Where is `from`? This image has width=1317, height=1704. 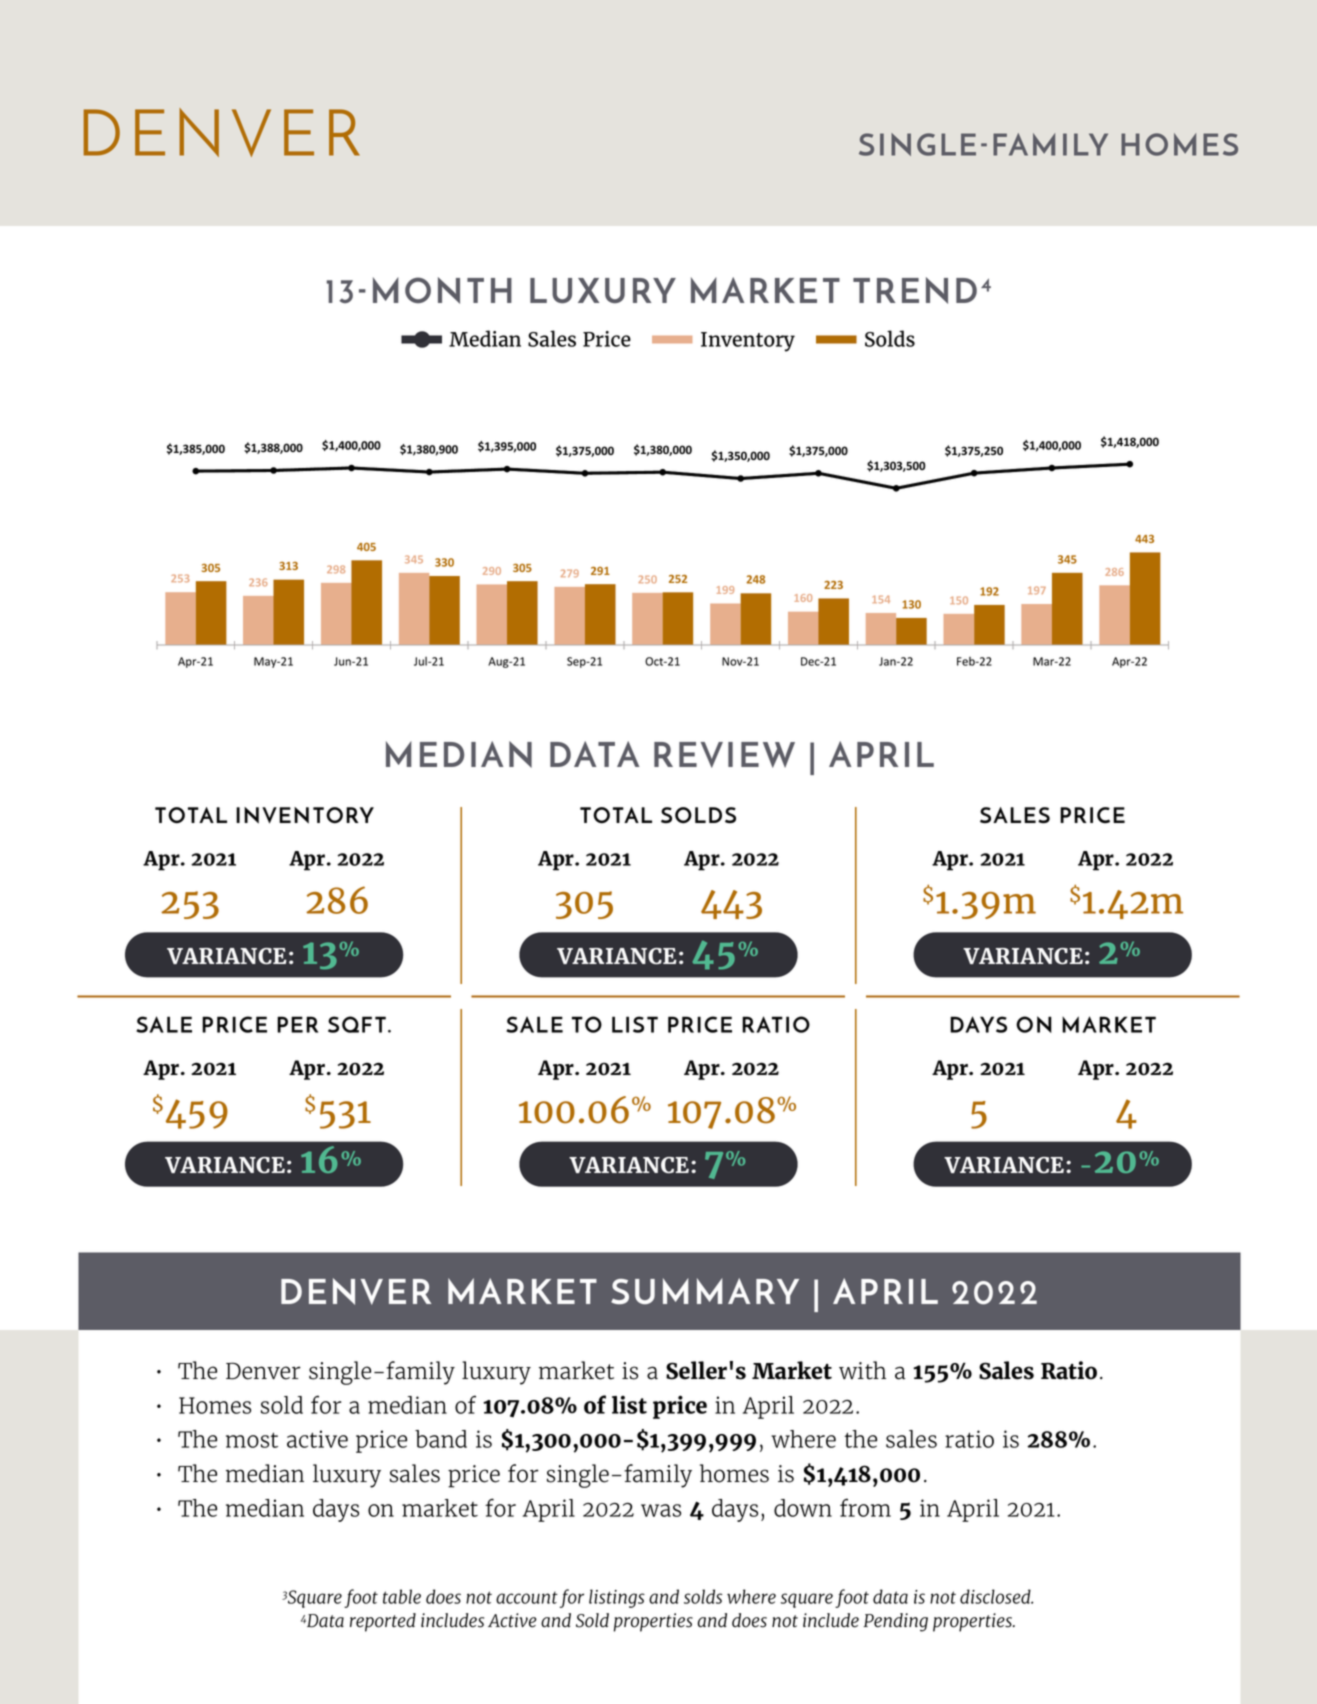
from is located at coordinates (865, 1507).
